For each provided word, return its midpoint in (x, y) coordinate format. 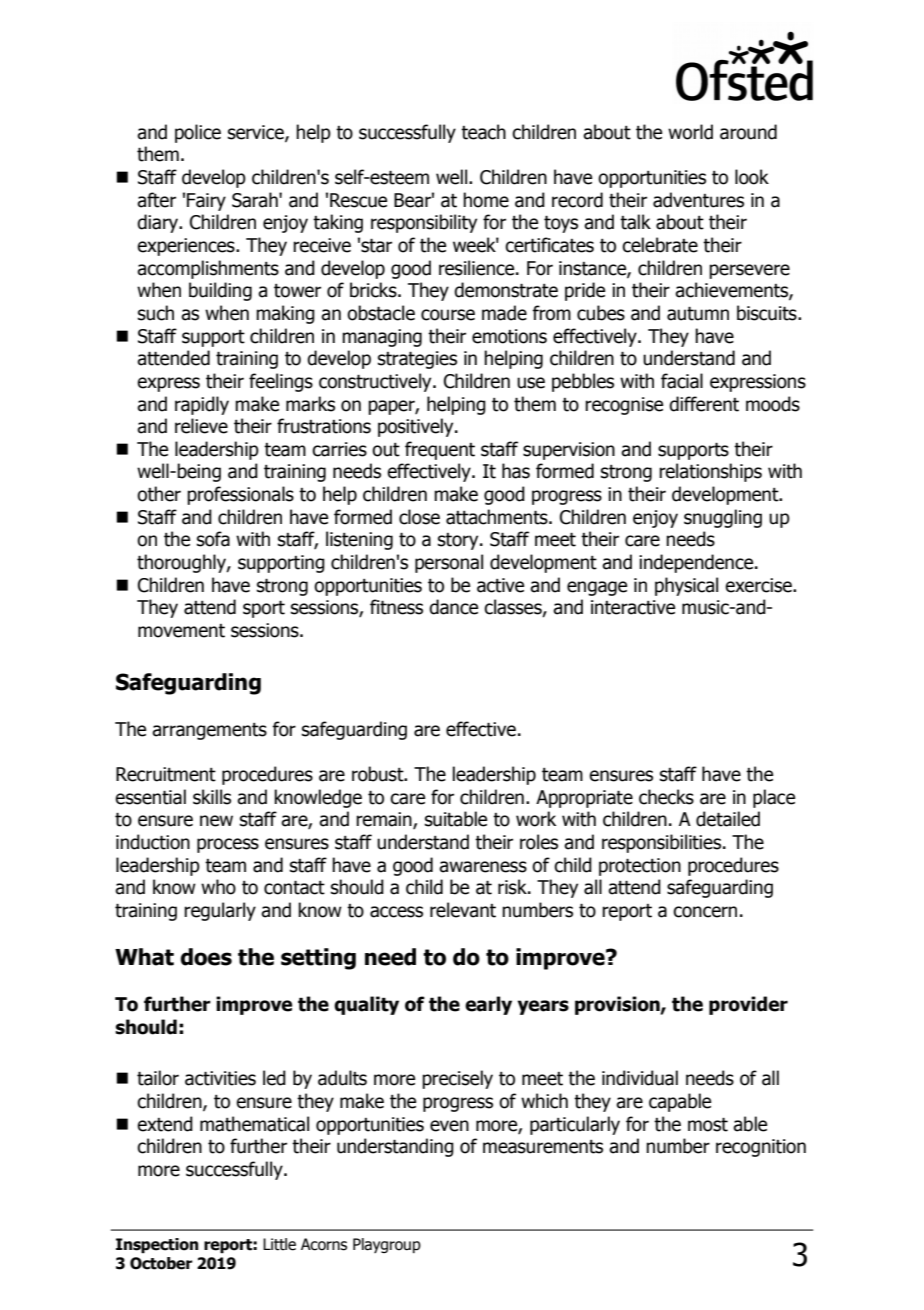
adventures (698, 200)
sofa (213, 539)
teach (483, 132)
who (218, 887)
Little (279, 1244)
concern (705, 912)
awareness (483, 867)
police (198, 133)
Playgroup (387, 1245)
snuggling (723, 518)
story (459, 541)
